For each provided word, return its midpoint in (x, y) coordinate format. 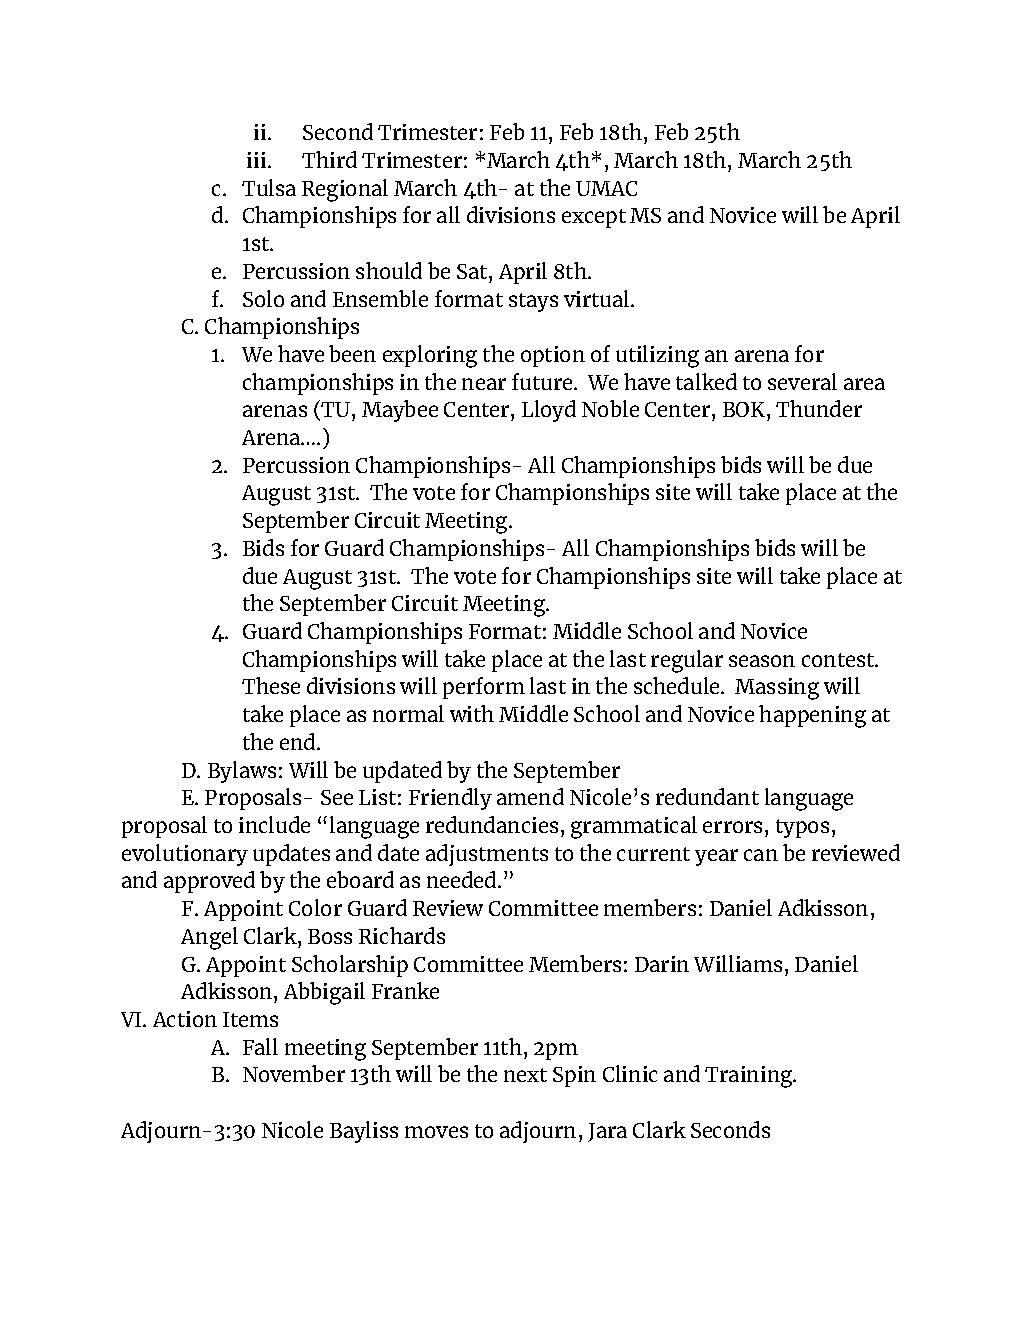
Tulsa (269, 187)
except (594, 218)
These (271, 685)
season (762, 661)
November (294, 1073)
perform (484, 688)
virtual (598, 298)
